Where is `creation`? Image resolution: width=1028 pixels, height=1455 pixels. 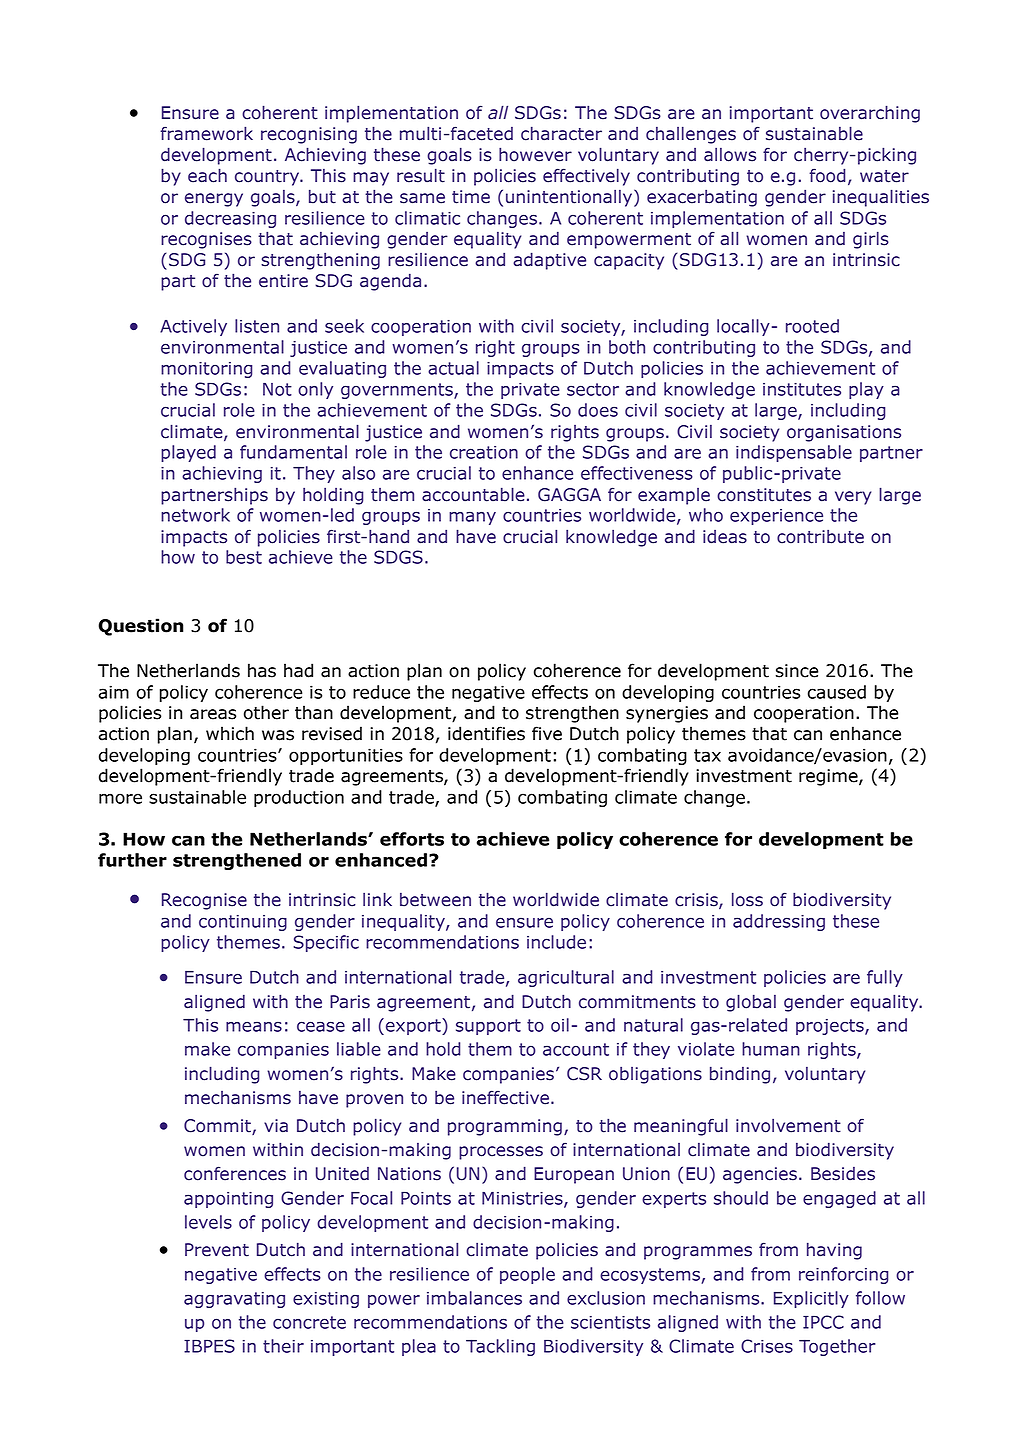 creation is located at coordinates (484, 452).
